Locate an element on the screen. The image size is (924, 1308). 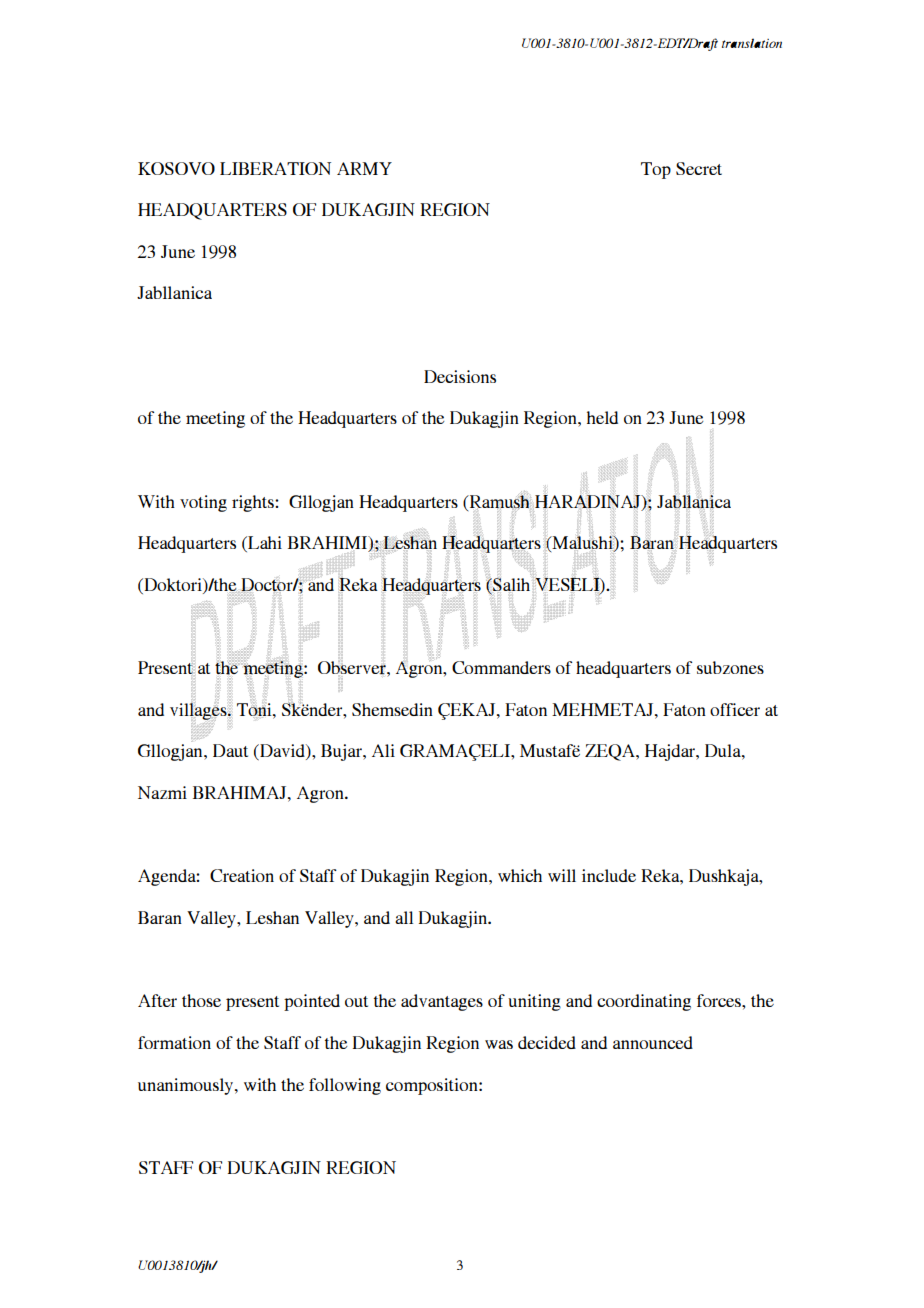
was is located at coordinates (499, 1044).
